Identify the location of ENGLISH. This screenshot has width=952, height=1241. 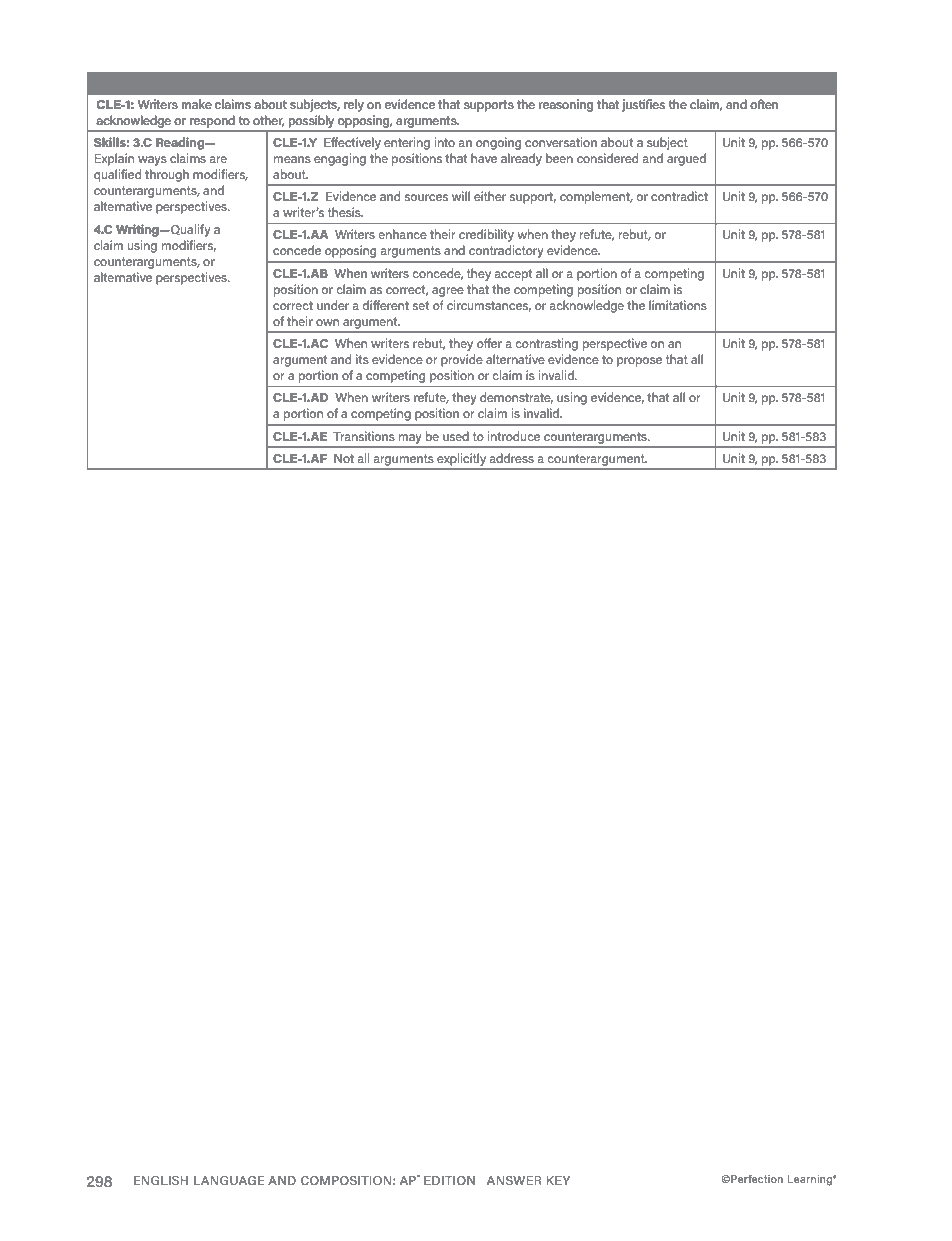
(161, 1180).
